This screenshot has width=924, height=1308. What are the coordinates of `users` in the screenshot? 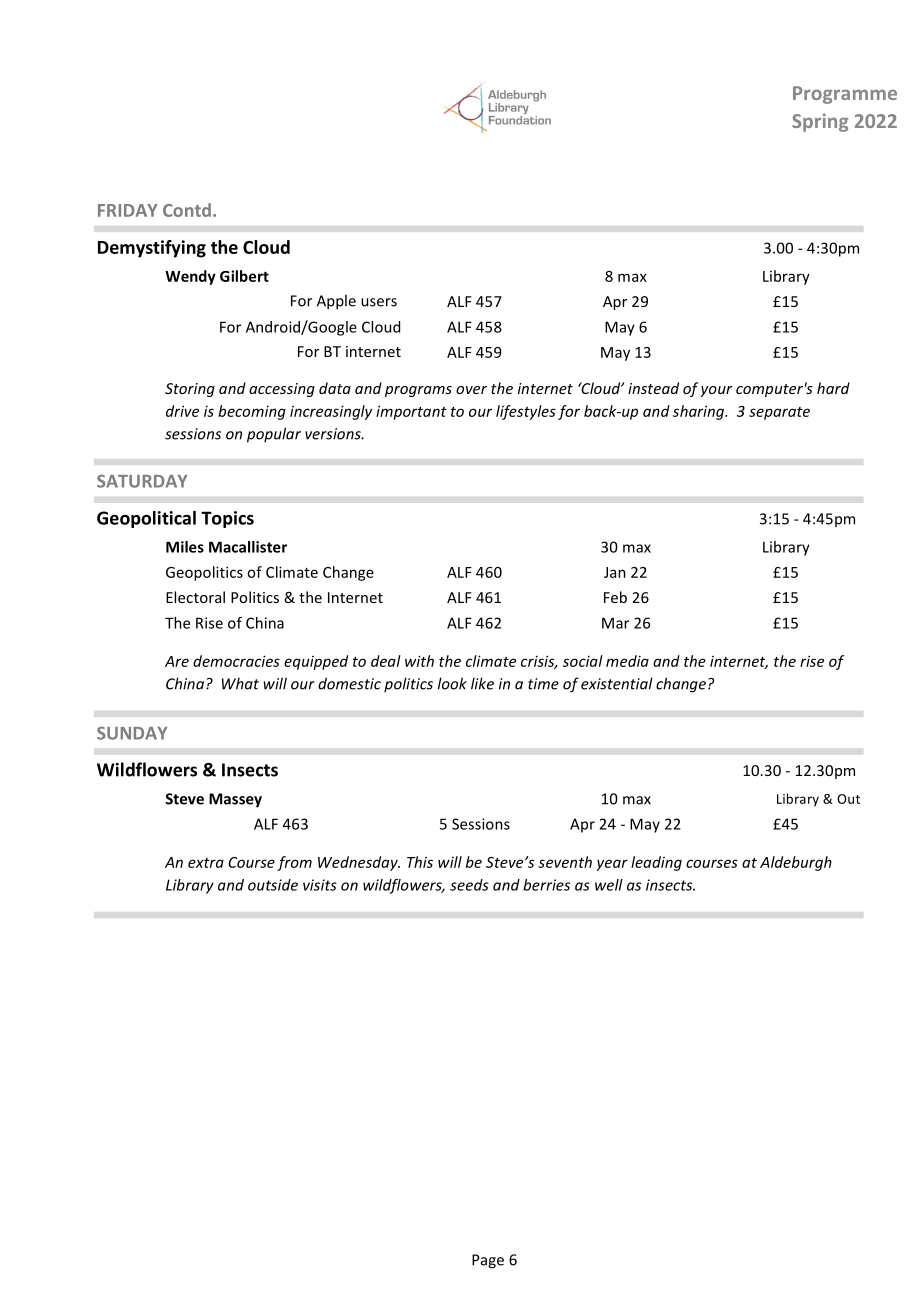 It's located at (379, 302).
